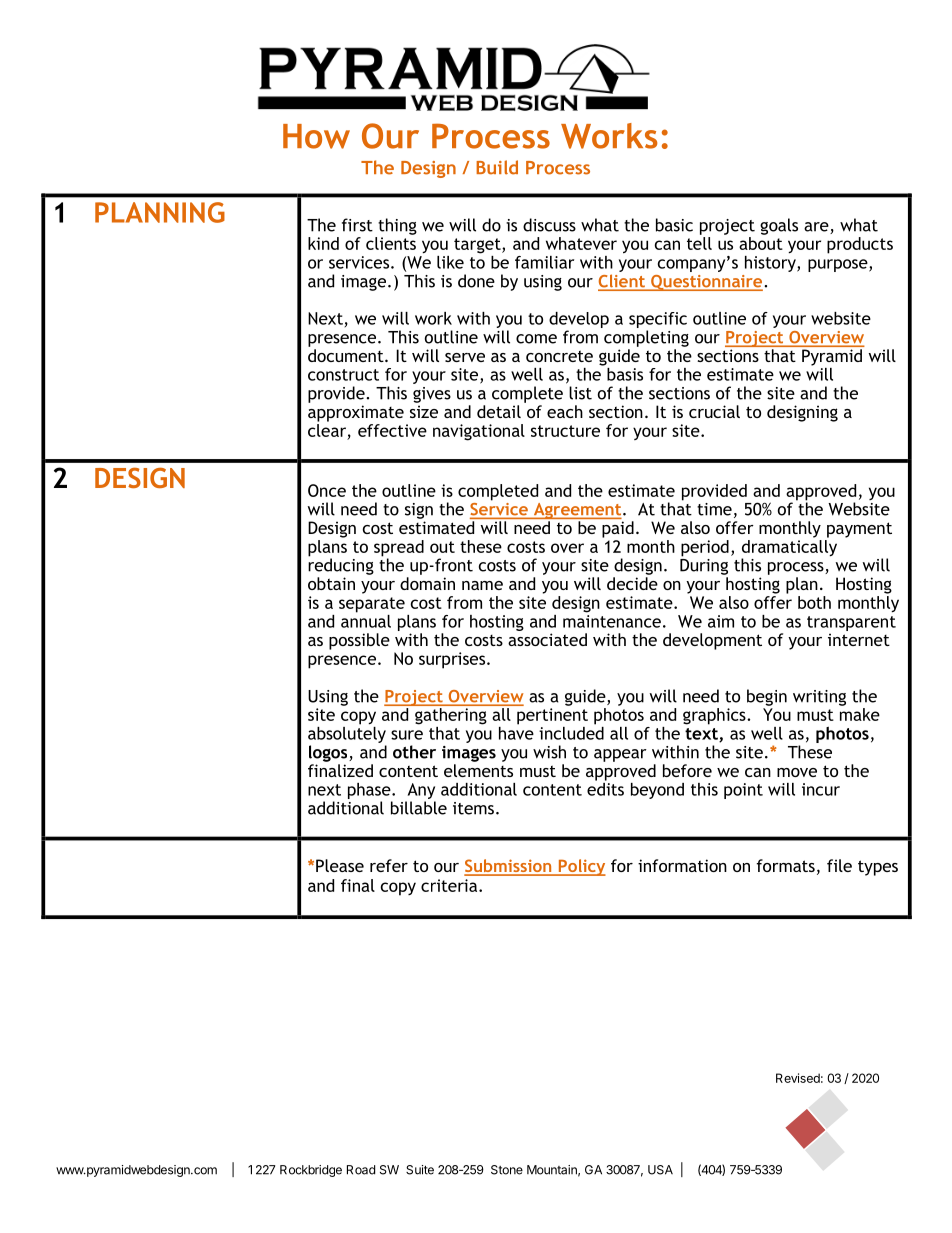  I want to click on writing, so click(819, 698).
